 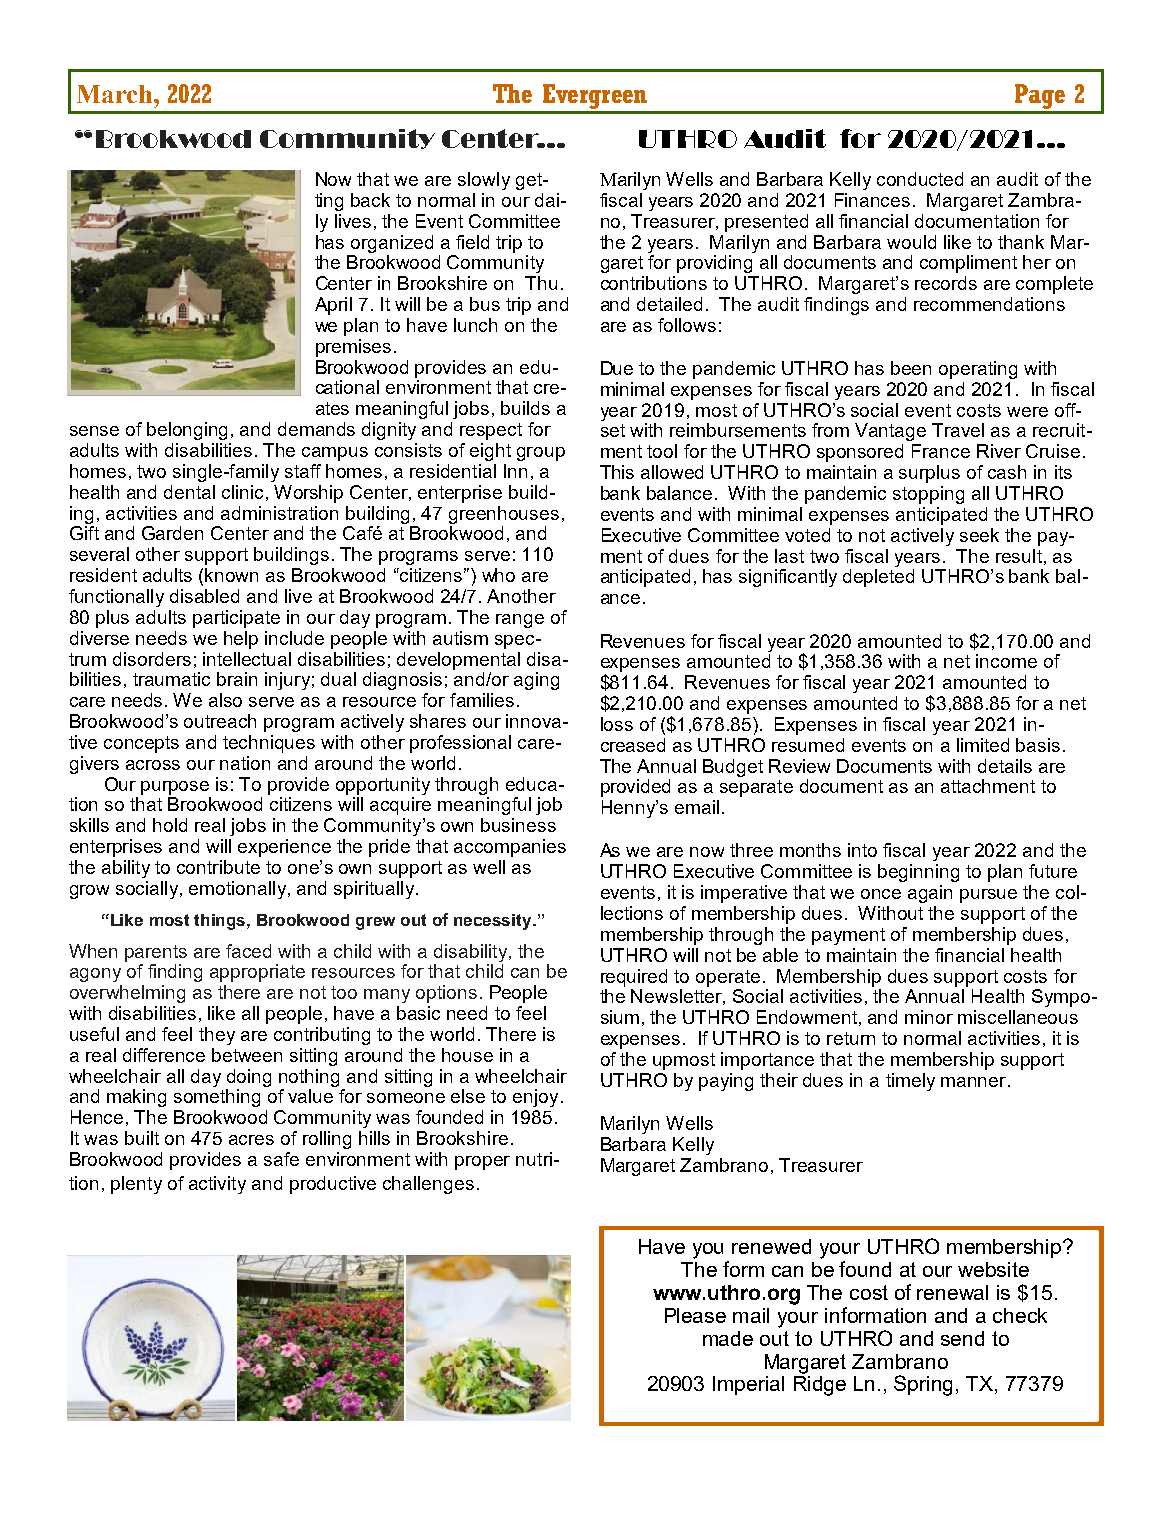 What do you see at coordinates (920, 179) in the document?
I see `conducted` at bounding box center [920, 179].
